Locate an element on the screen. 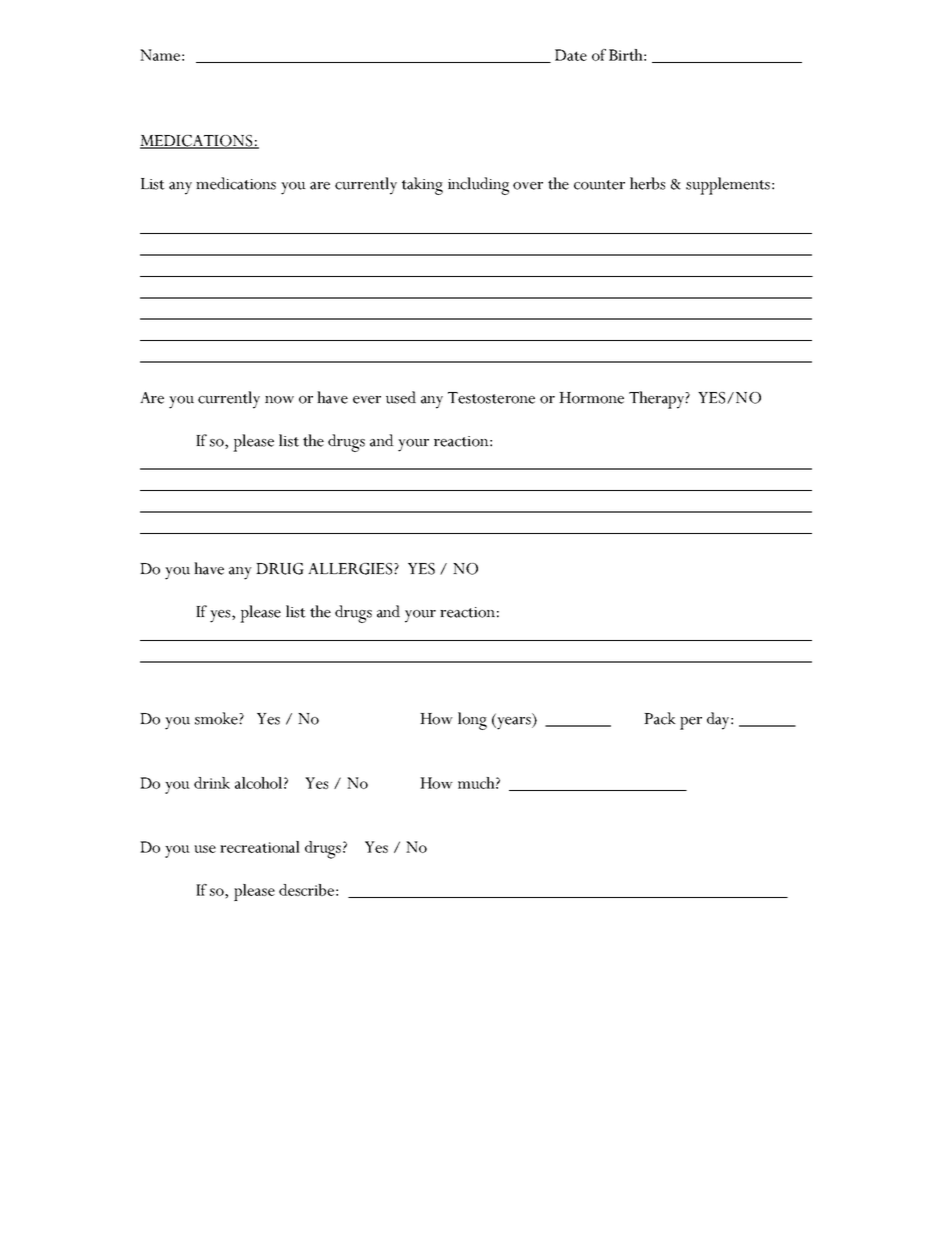  recreational is located at coordinates (260, 847).
